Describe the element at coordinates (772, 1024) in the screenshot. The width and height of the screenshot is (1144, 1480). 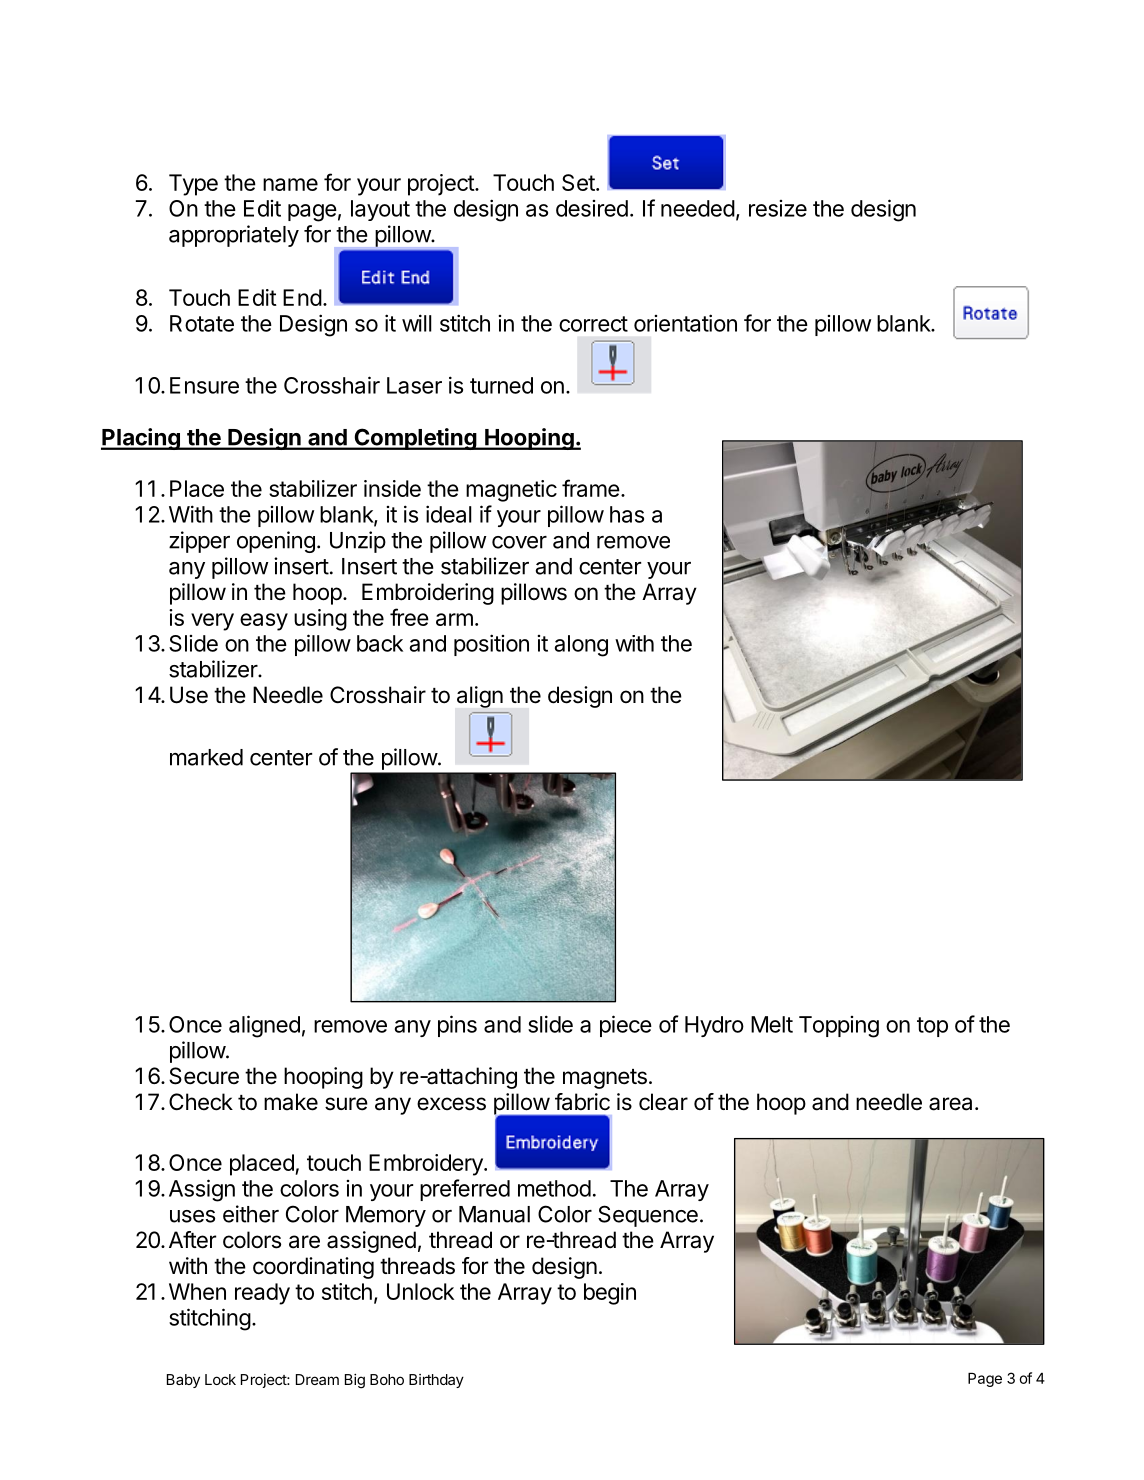
I see `Melt` at that location.
